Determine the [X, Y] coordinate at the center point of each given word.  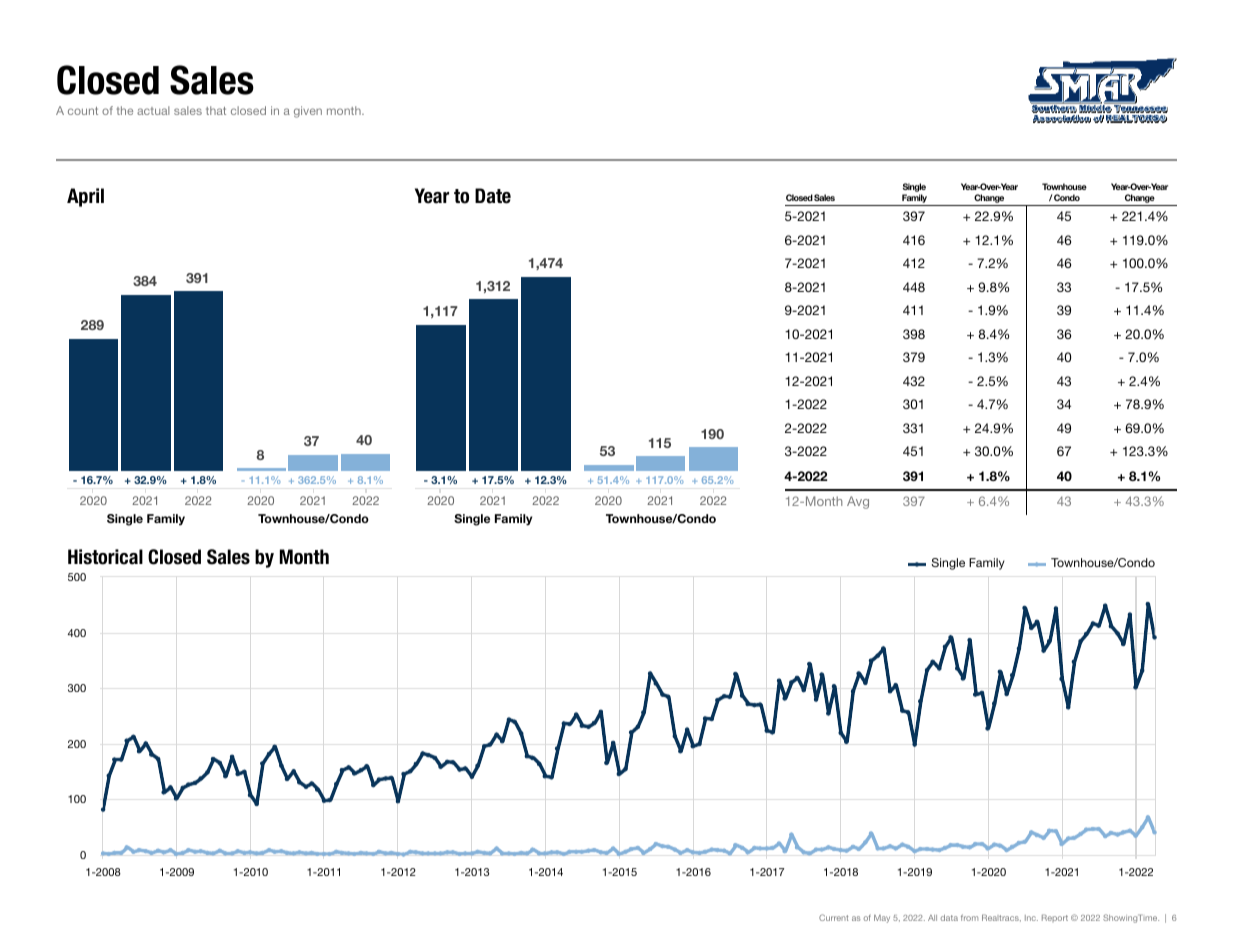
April [85, 197]
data [949, 918]
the [125, 110]
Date [493, 196]
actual [153, 110]
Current [833, 917]
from [969, 917]
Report [1055, 918]
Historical [105, 557]
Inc [1031, 918]
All [932, 918]
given [308, 112]
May [882, 919]
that [216, 110]
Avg [858, 502]
